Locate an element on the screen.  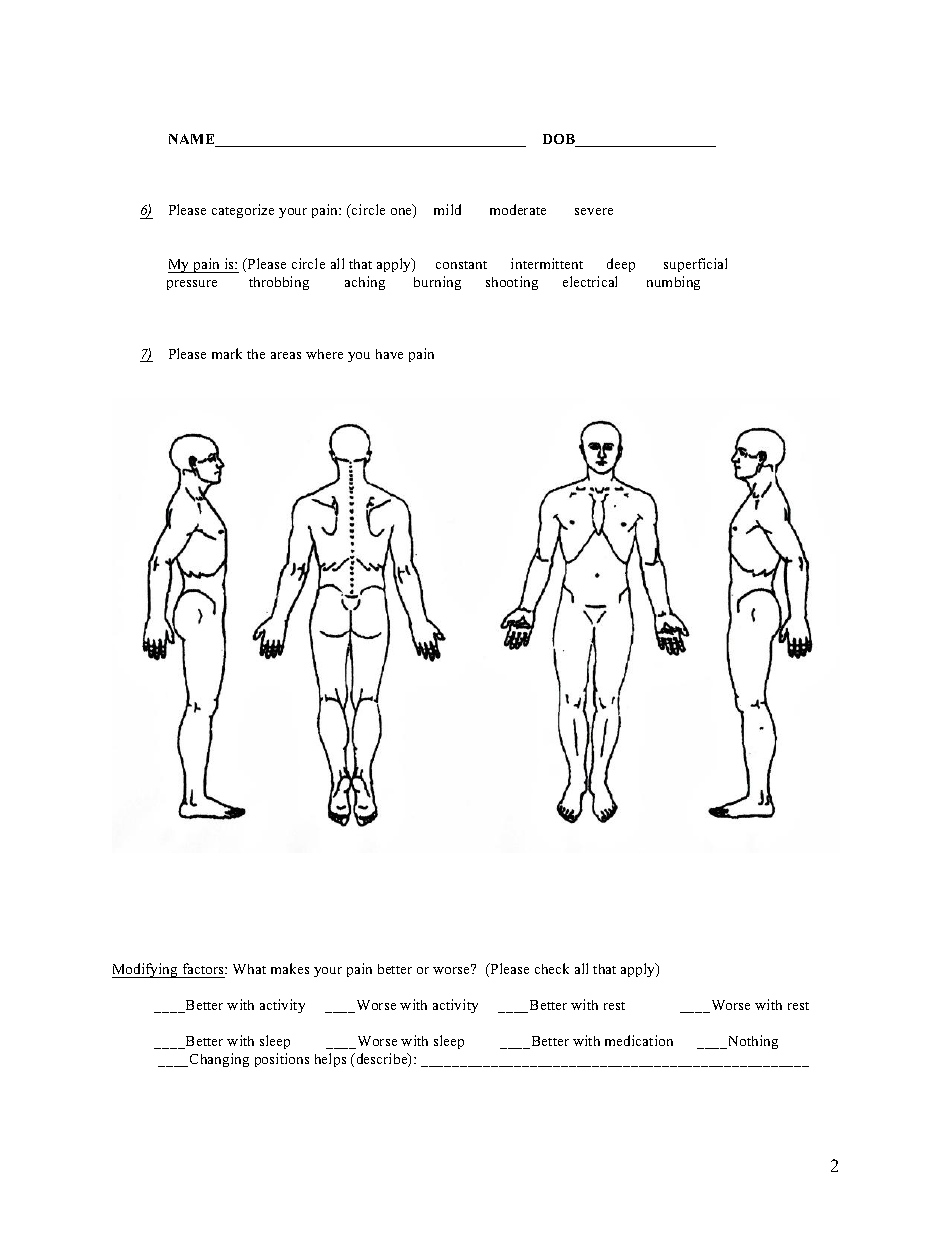
mark is located at coordinates (227, 353).
